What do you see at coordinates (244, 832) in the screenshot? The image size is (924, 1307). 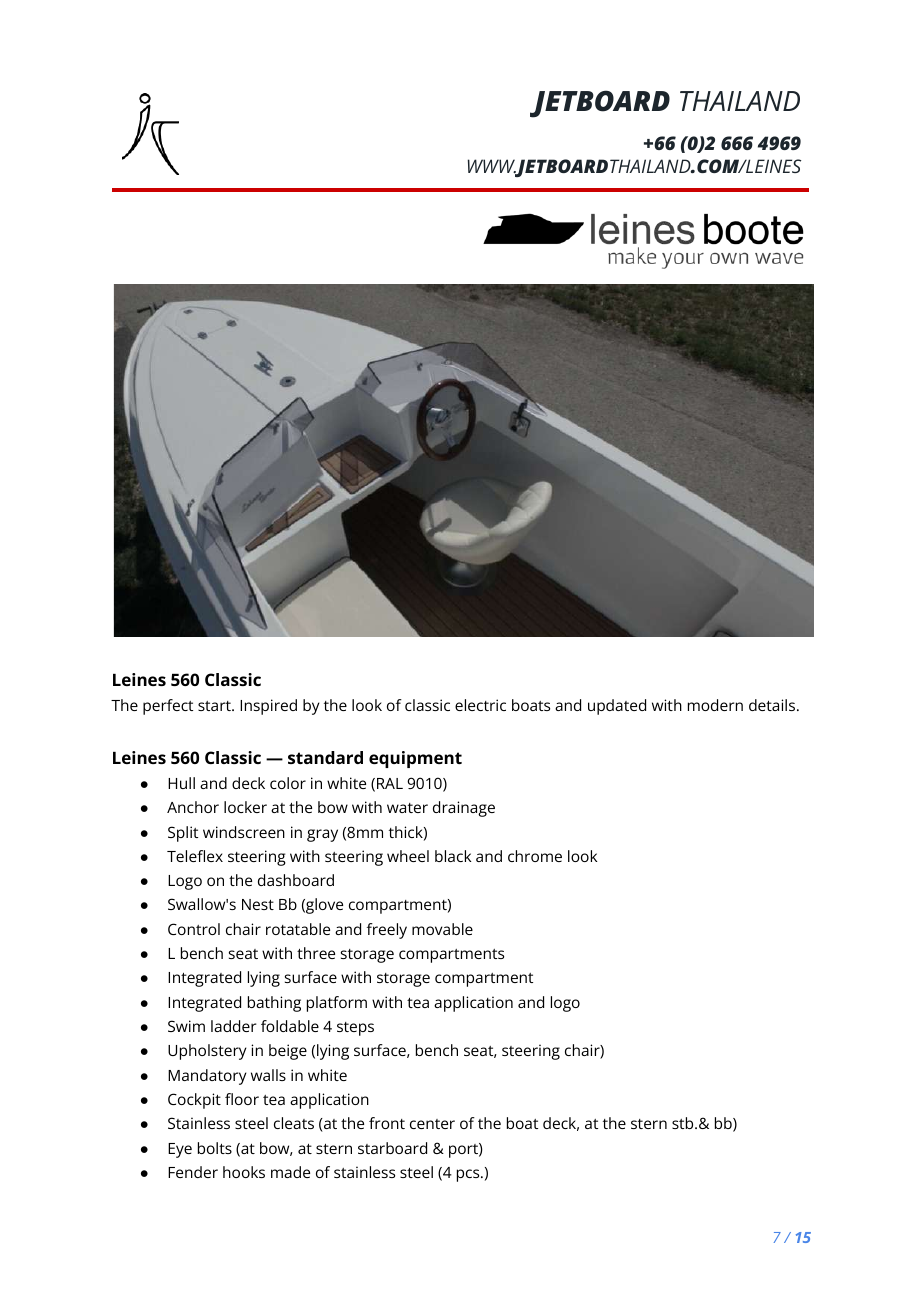 I see `windscreen` at bounding box center [244, 832].
